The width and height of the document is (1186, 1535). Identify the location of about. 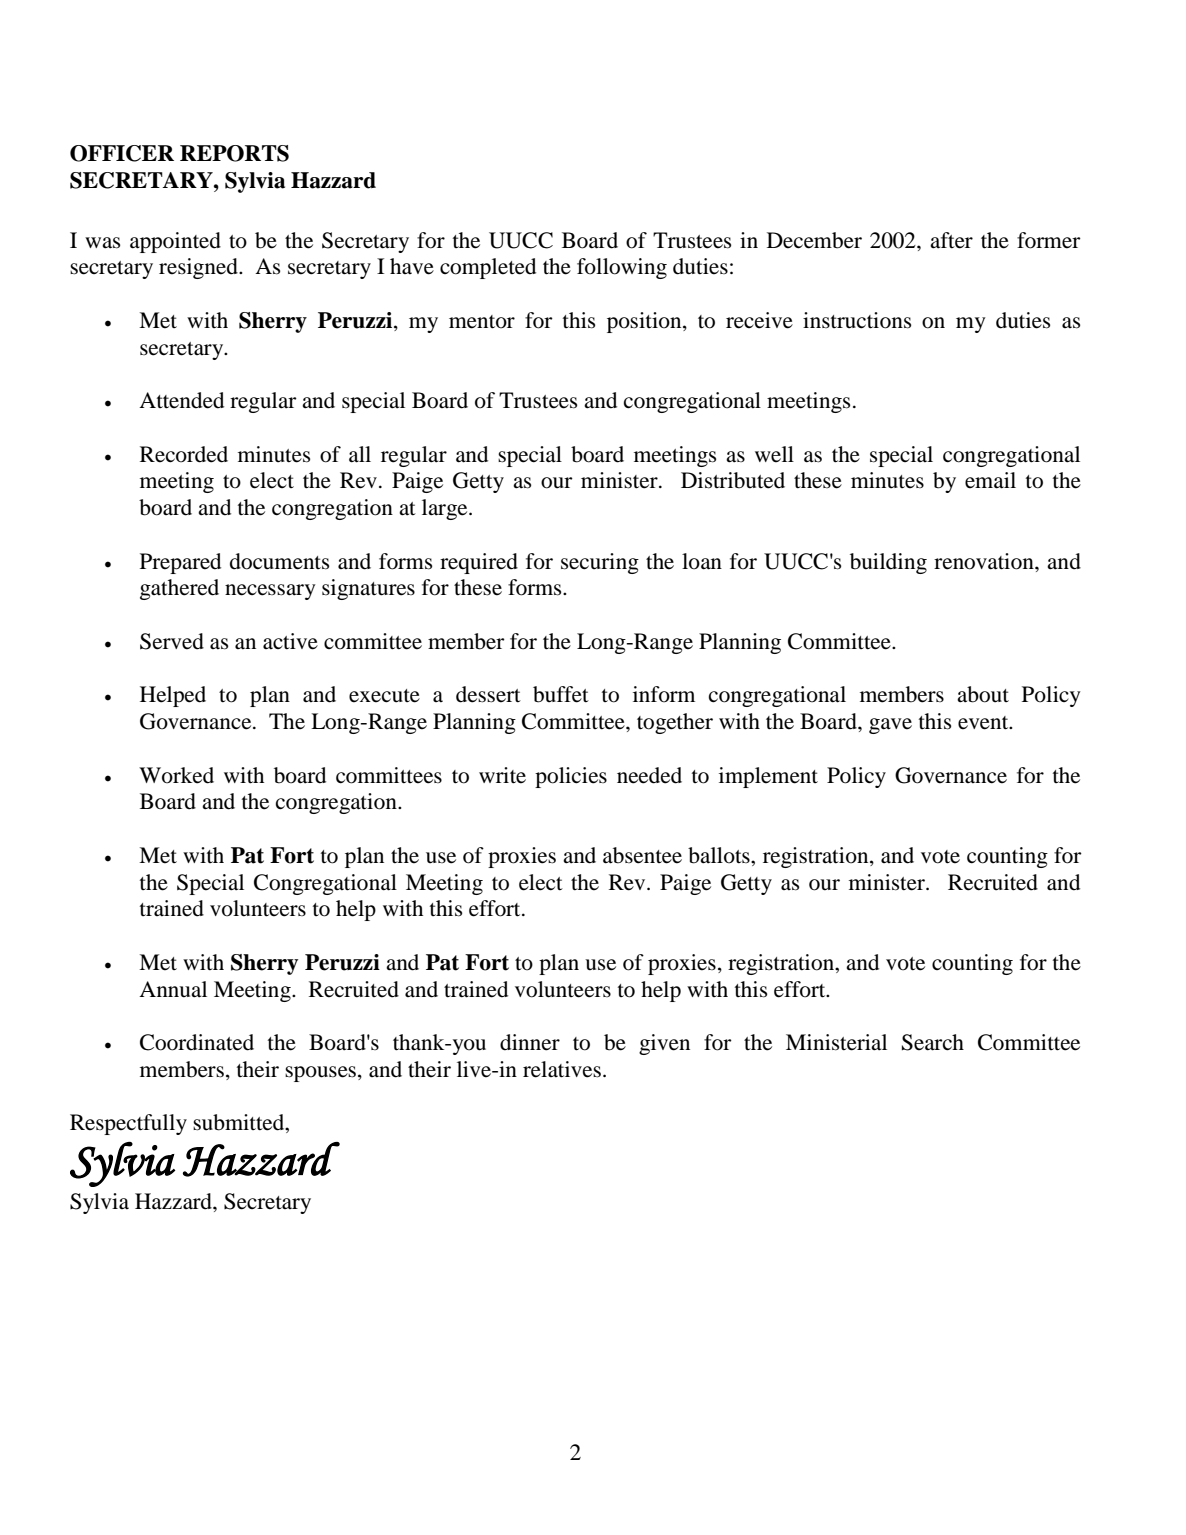
(983, 694).
